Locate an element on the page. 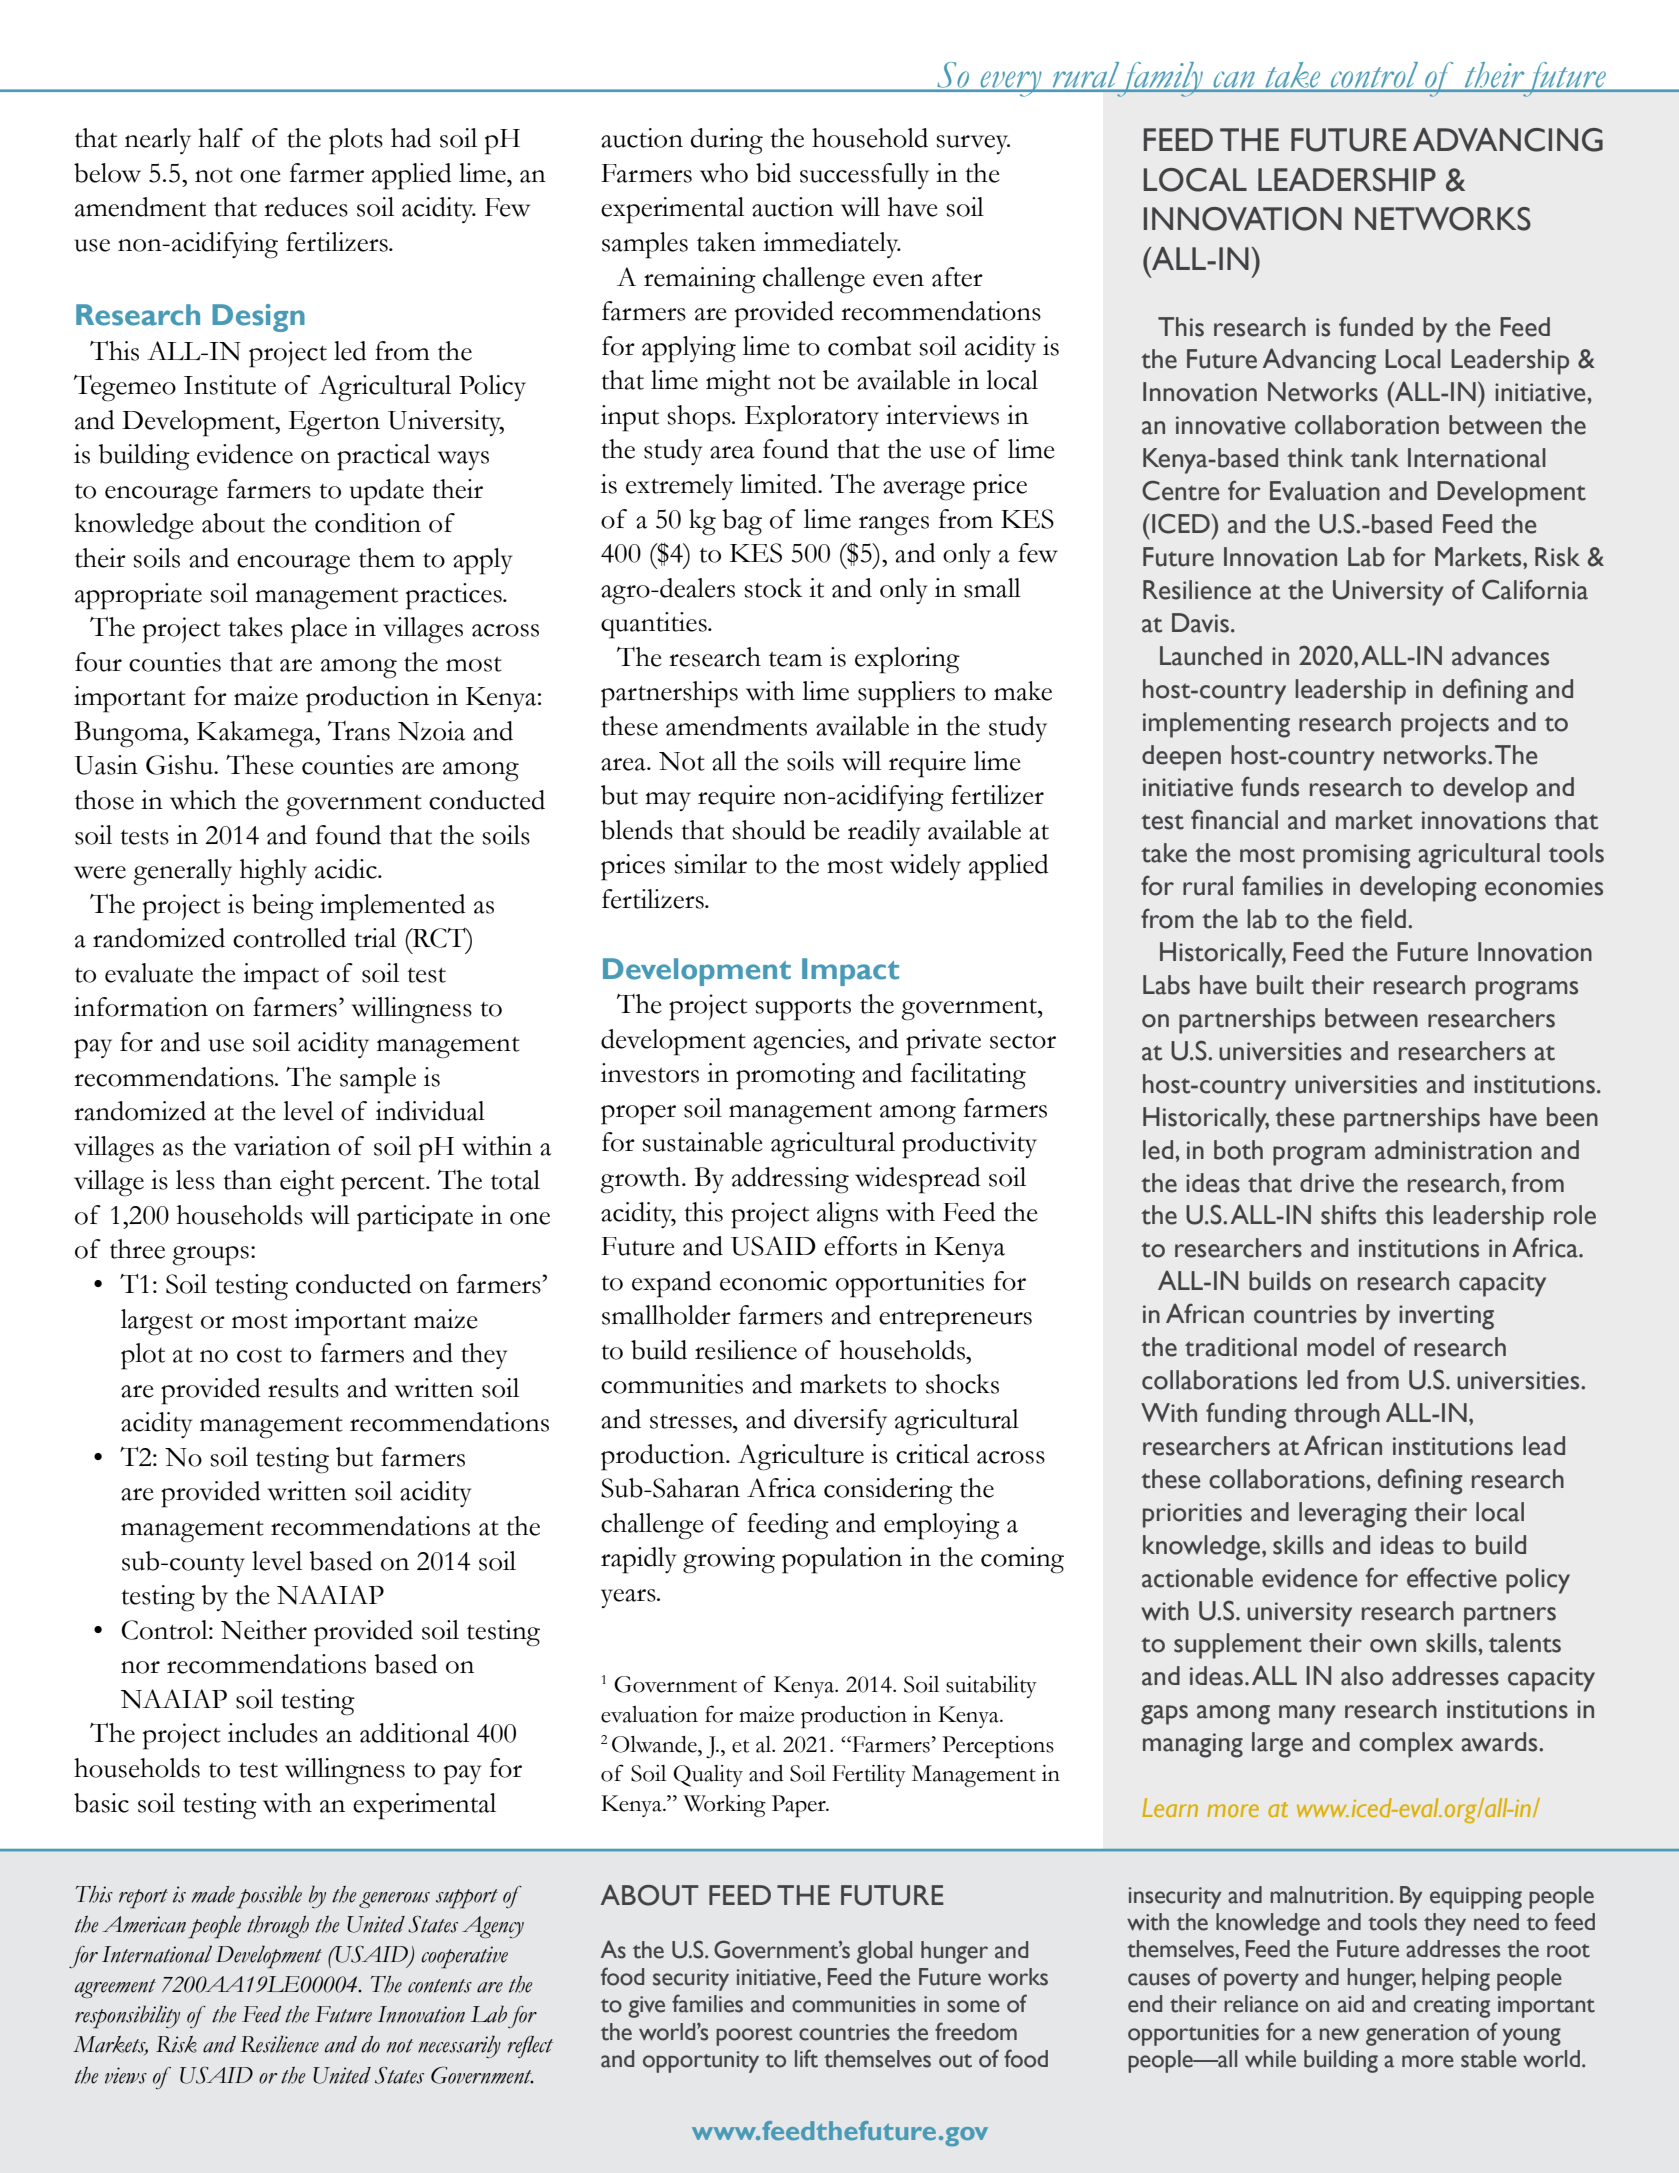  funded is located at coordinates (1376, 326).
